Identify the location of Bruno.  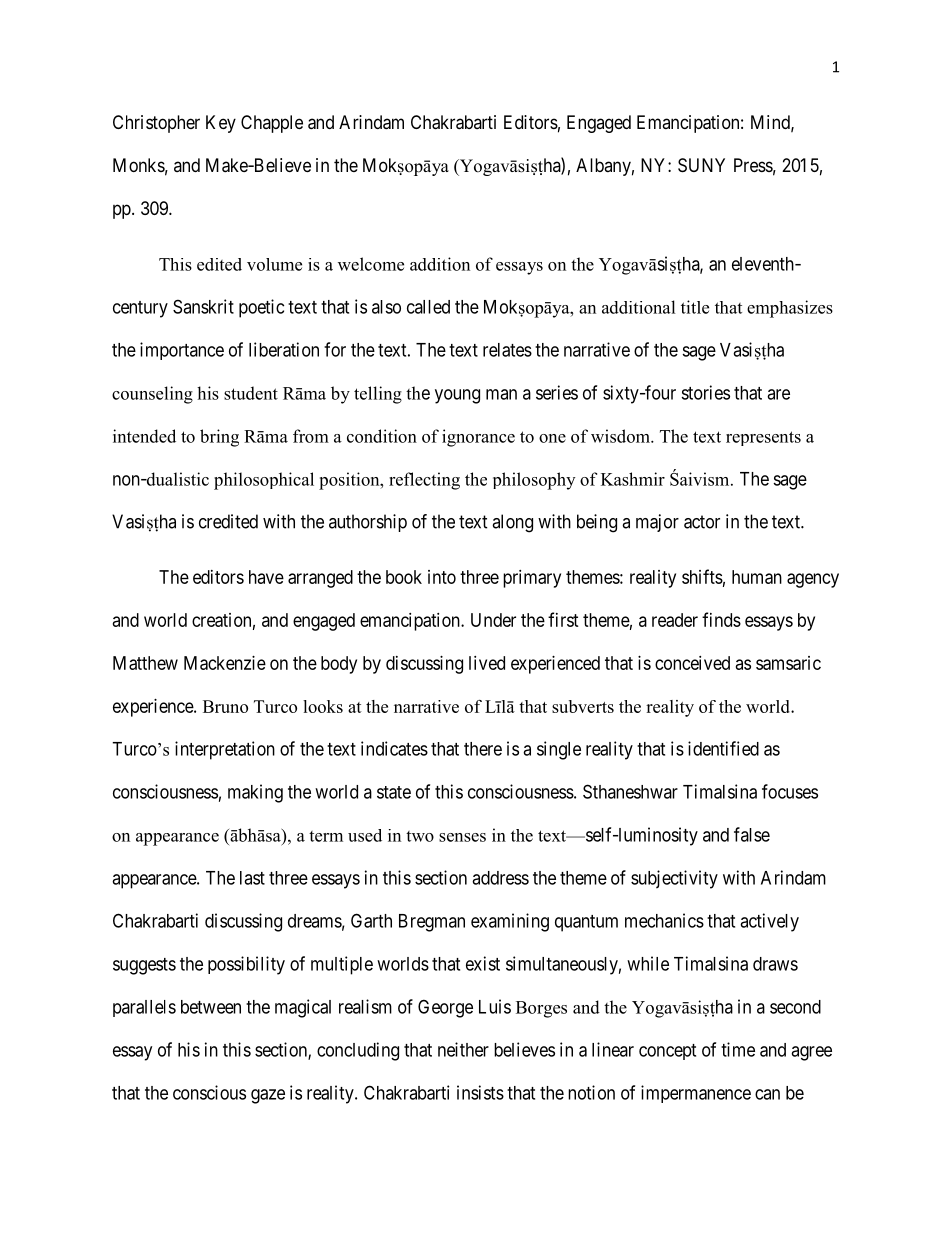
(225, 706).
